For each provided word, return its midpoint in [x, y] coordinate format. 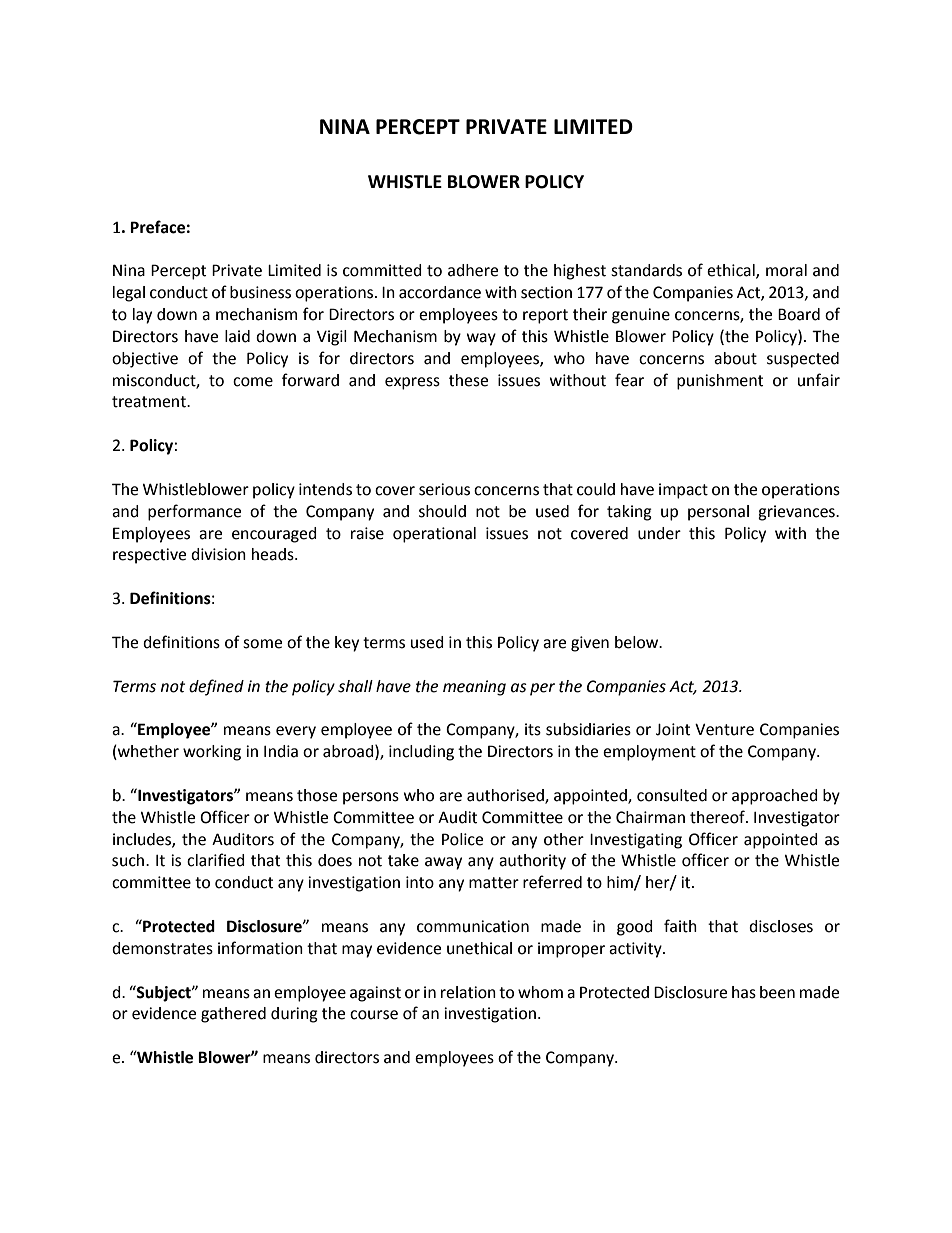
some [262, 644]
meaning [474, 688]
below [638, 642]
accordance [440, 292]
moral [786, 270]
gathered [233, 1015]
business [260, 292]
